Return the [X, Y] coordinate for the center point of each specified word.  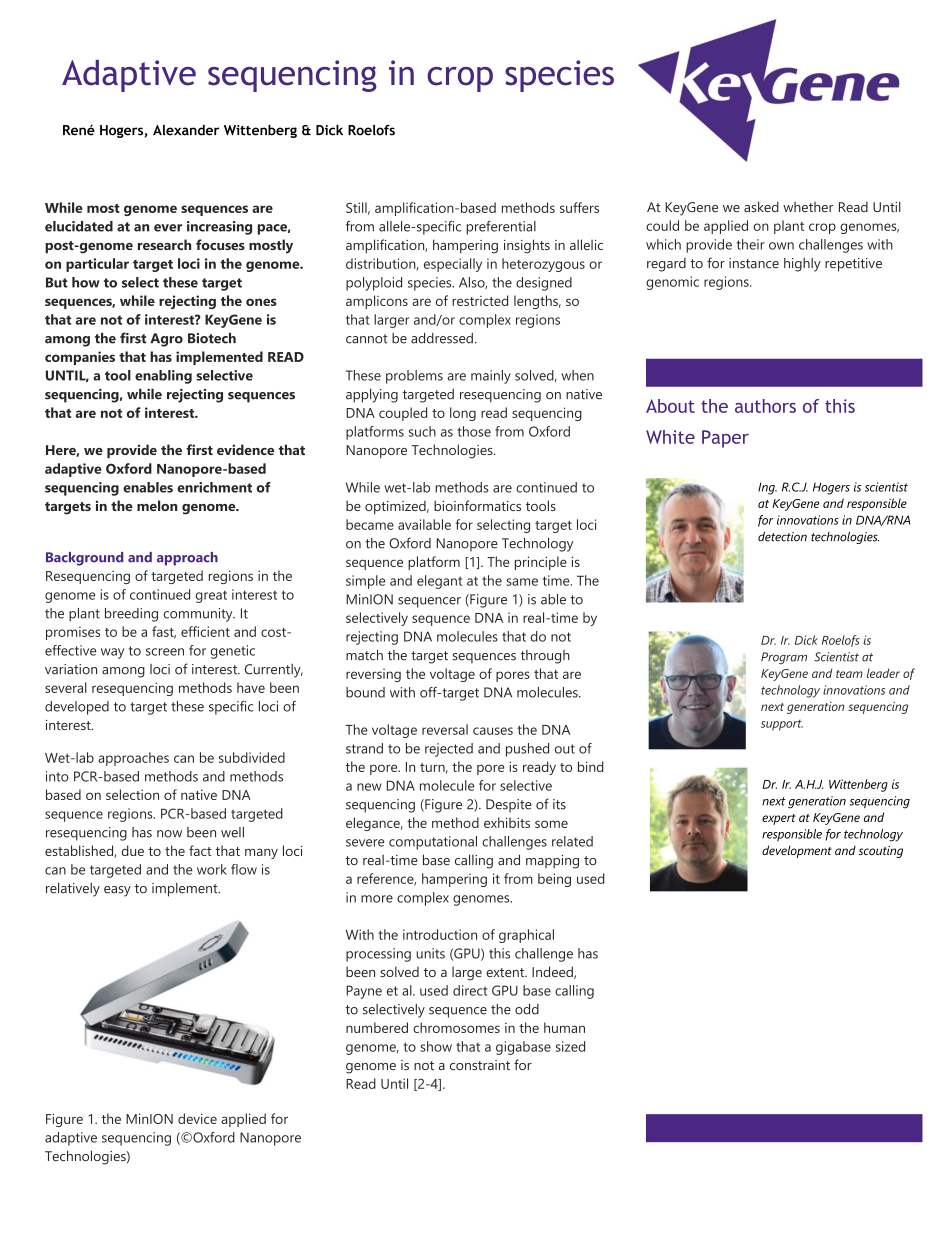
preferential [501, 228]
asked [761, 206]
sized [570, 1046]
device [197, 1118]
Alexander [186, 130]
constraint [480, 1065]
